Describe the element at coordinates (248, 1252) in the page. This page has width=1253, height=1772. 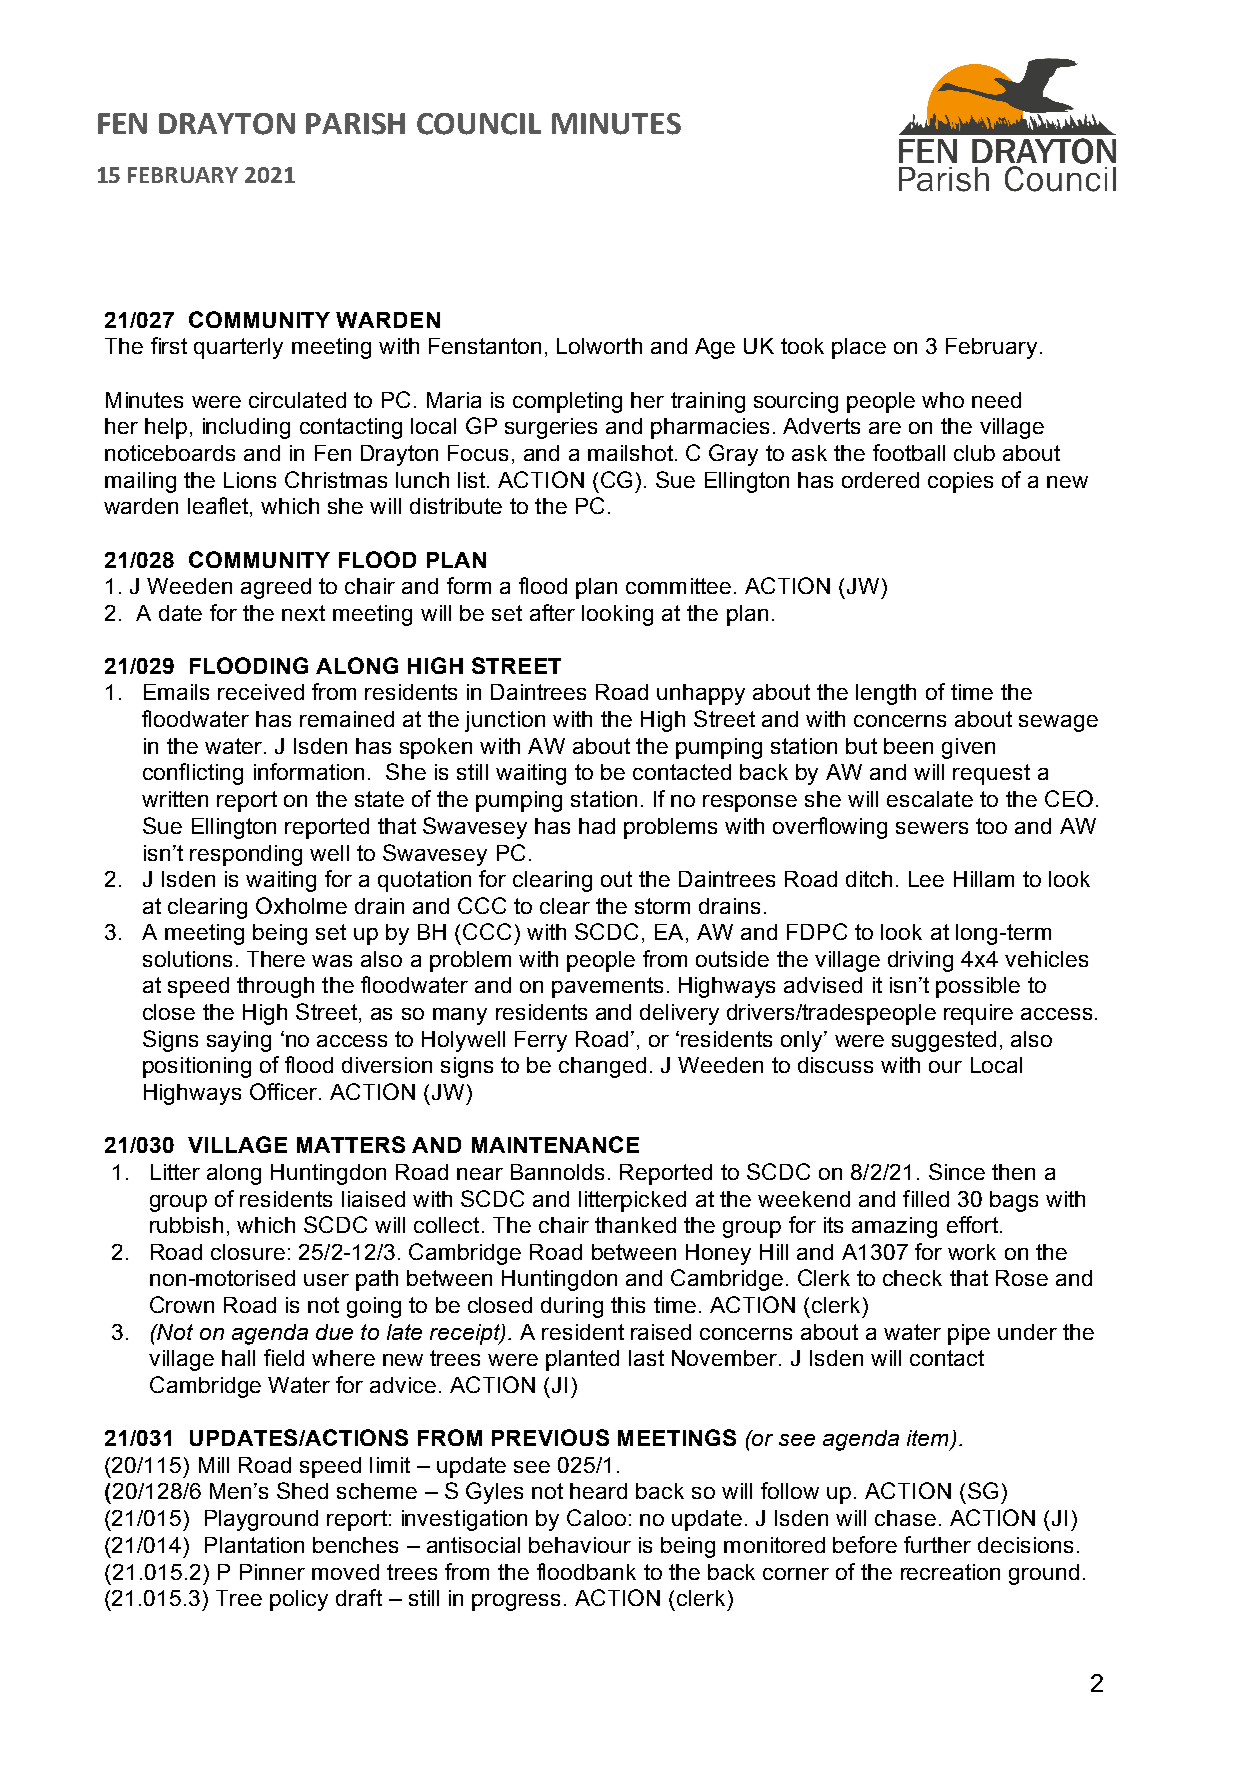
I see `closure` at that location.
